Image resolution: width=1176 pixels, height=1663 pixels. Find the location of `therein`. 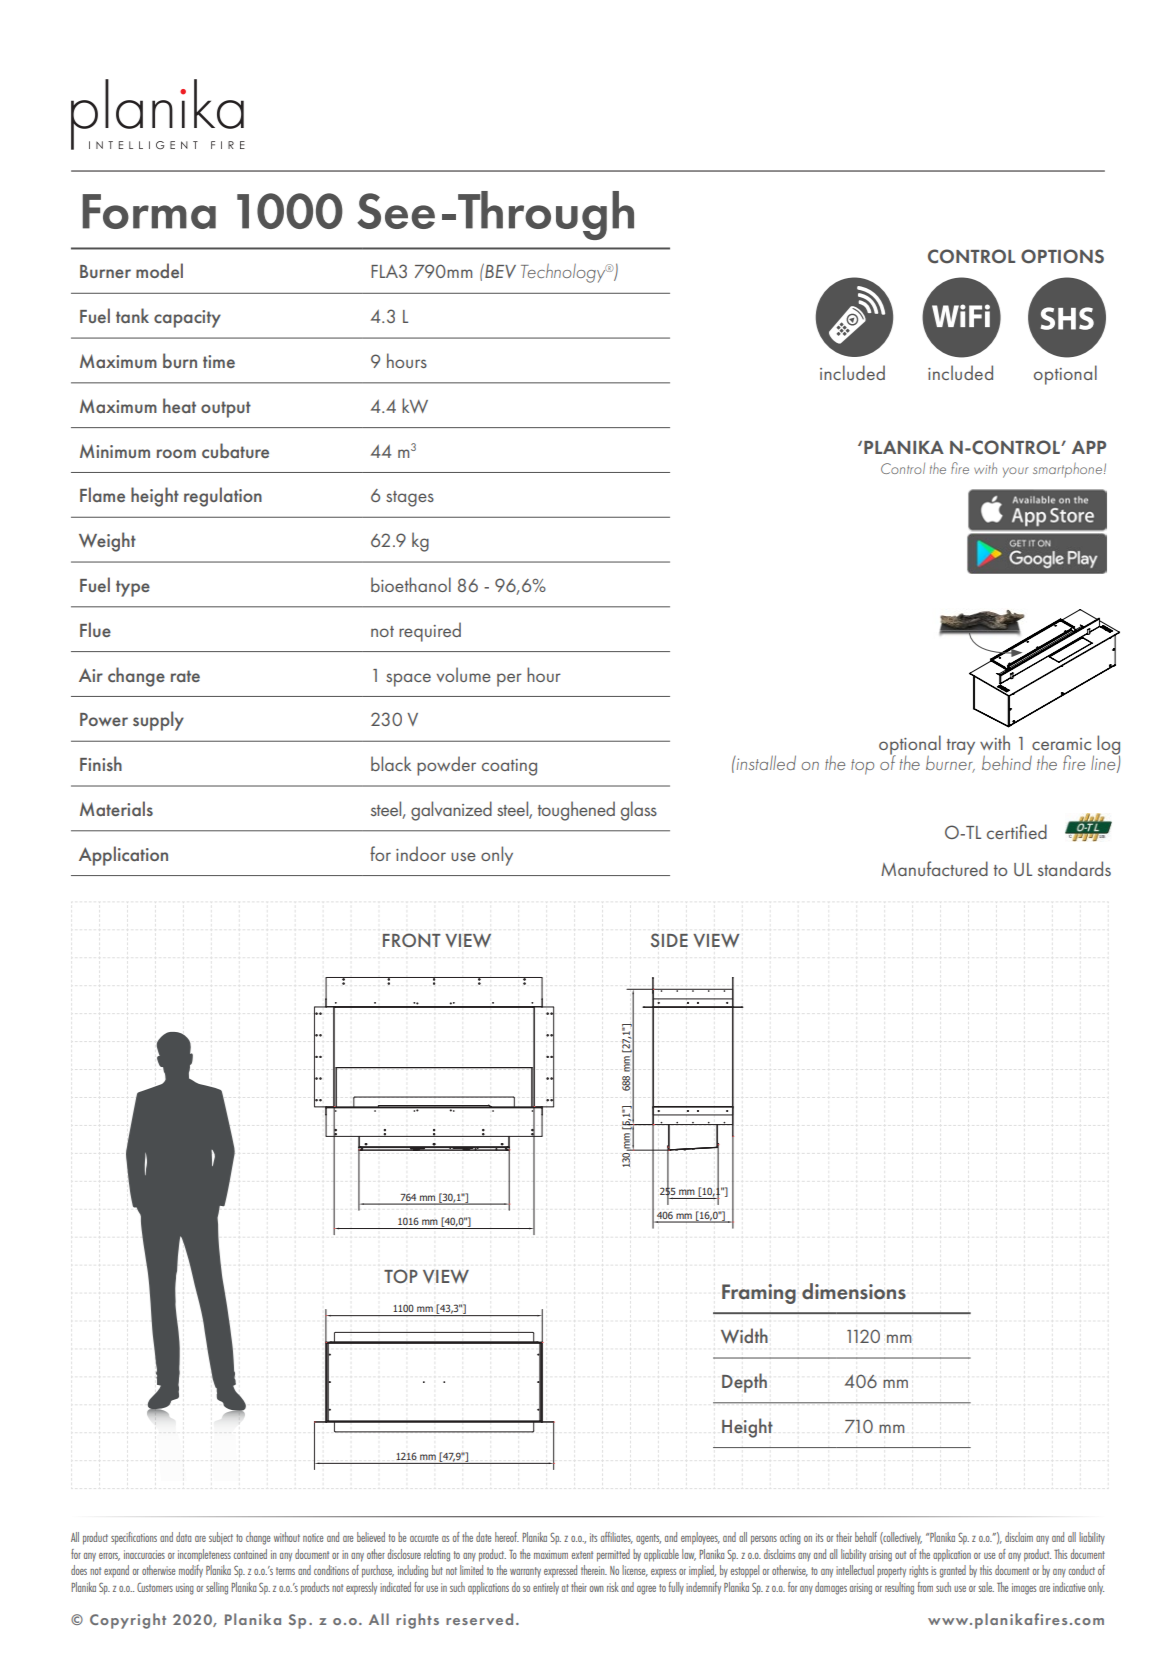

therein is located at coordinates (594, 1570).
